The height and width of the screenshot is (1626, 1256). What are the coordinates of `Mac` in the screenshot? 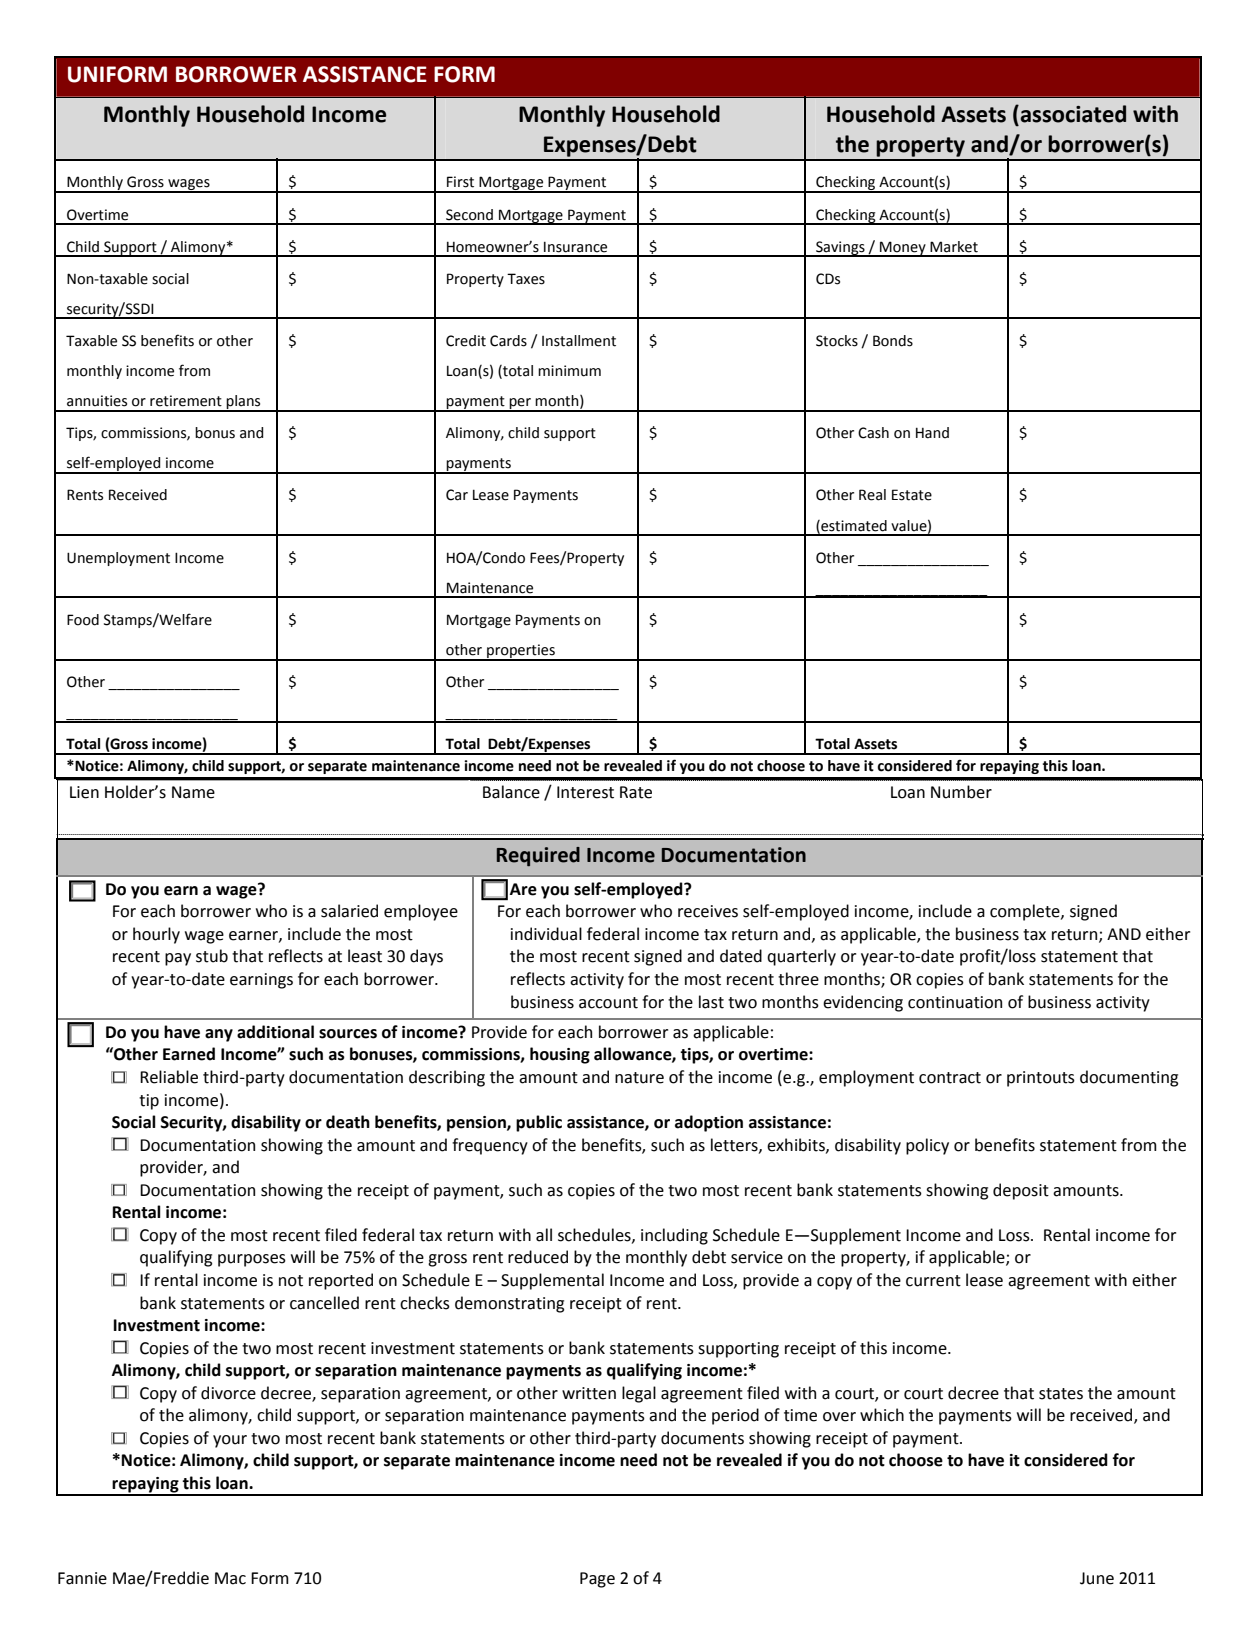 It's located at (230, 1578).
